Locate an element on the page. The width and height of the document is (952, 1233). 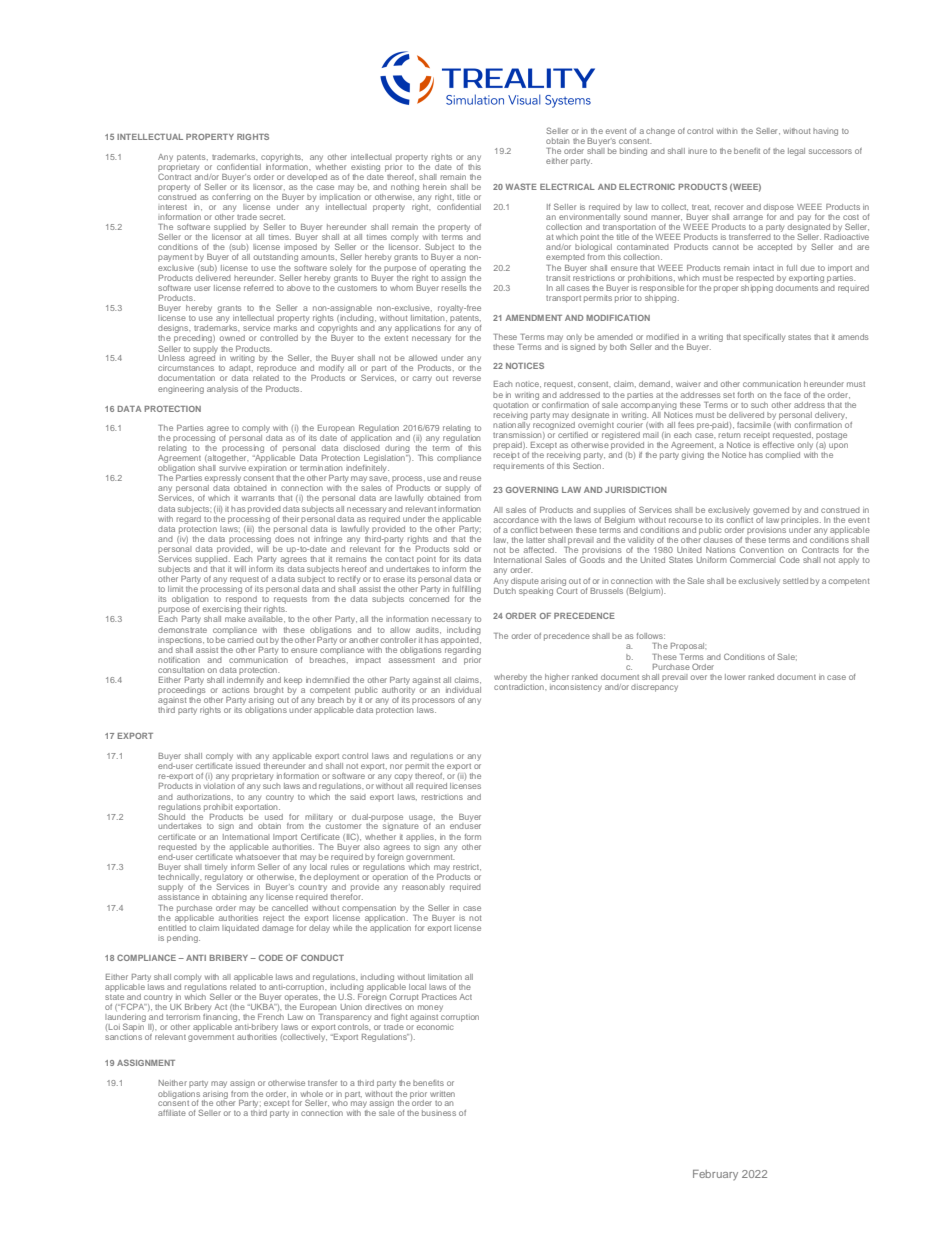
whole is located at coordinates (312, 1094).
